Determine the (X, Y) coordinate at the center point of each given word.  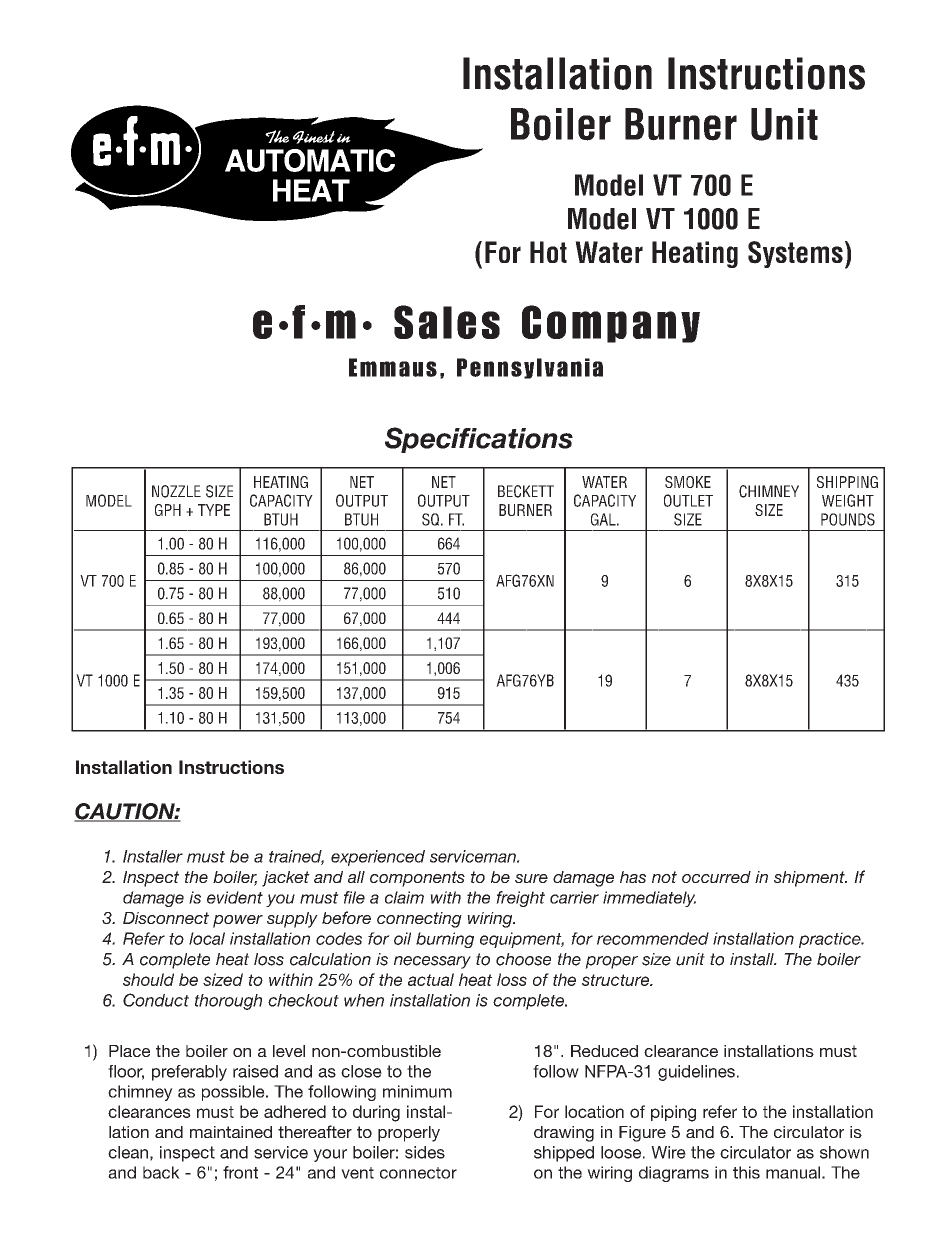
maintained (231, 1132)
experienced (378, 858)
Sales (447, 322)
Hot (548, 252)
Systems (795, 254)
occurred (716, 877)
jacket (286, 879)
